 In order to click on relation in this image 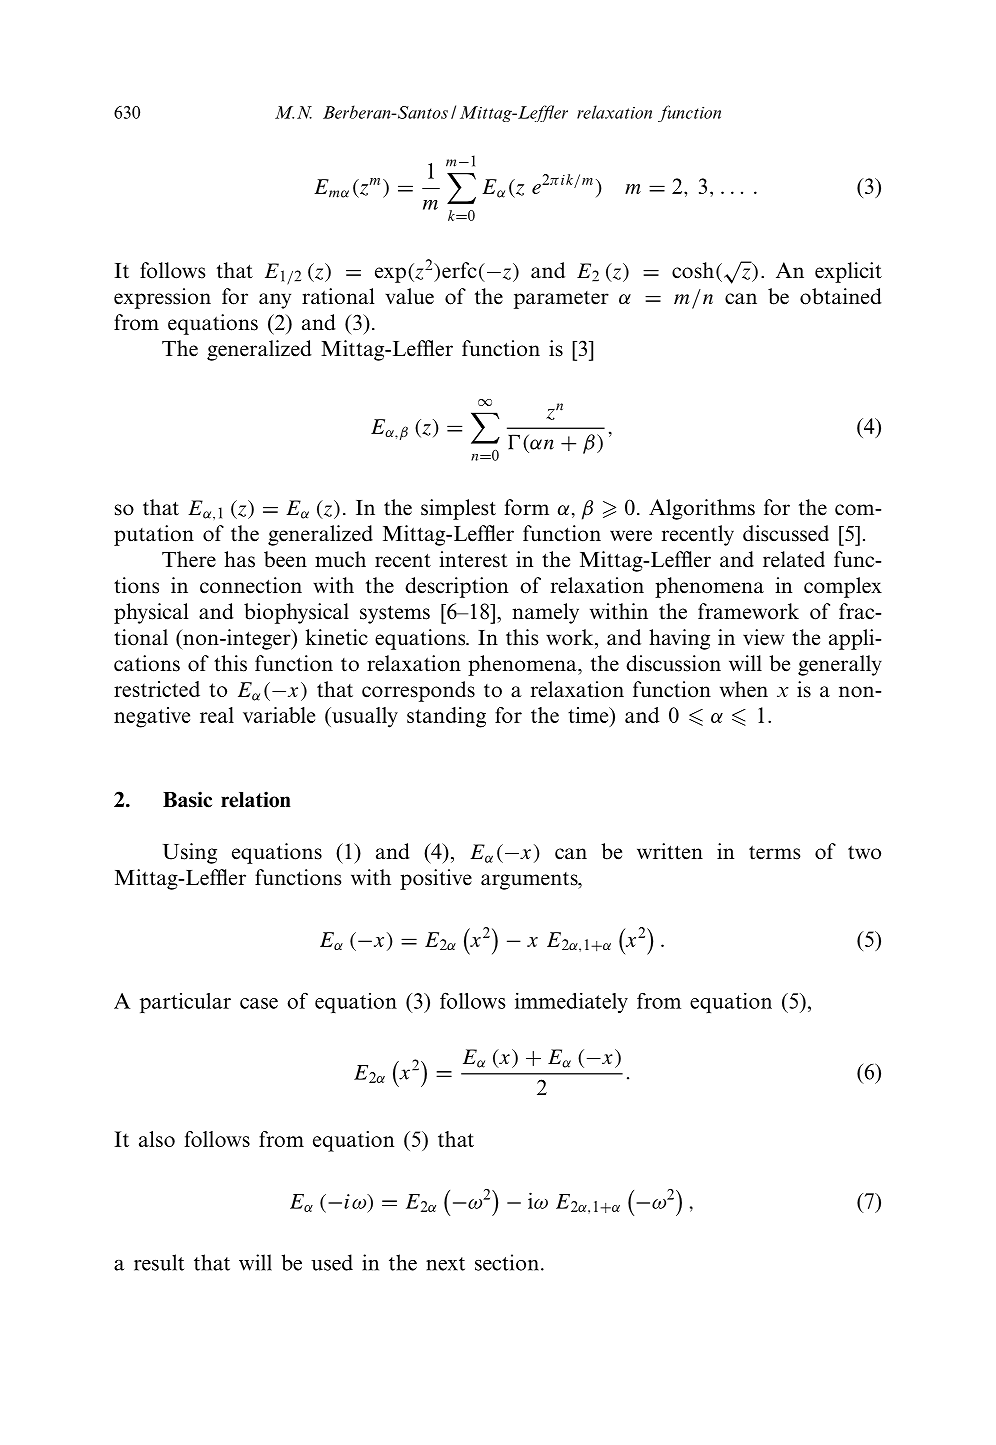, I will do `click(256, 799)`.
